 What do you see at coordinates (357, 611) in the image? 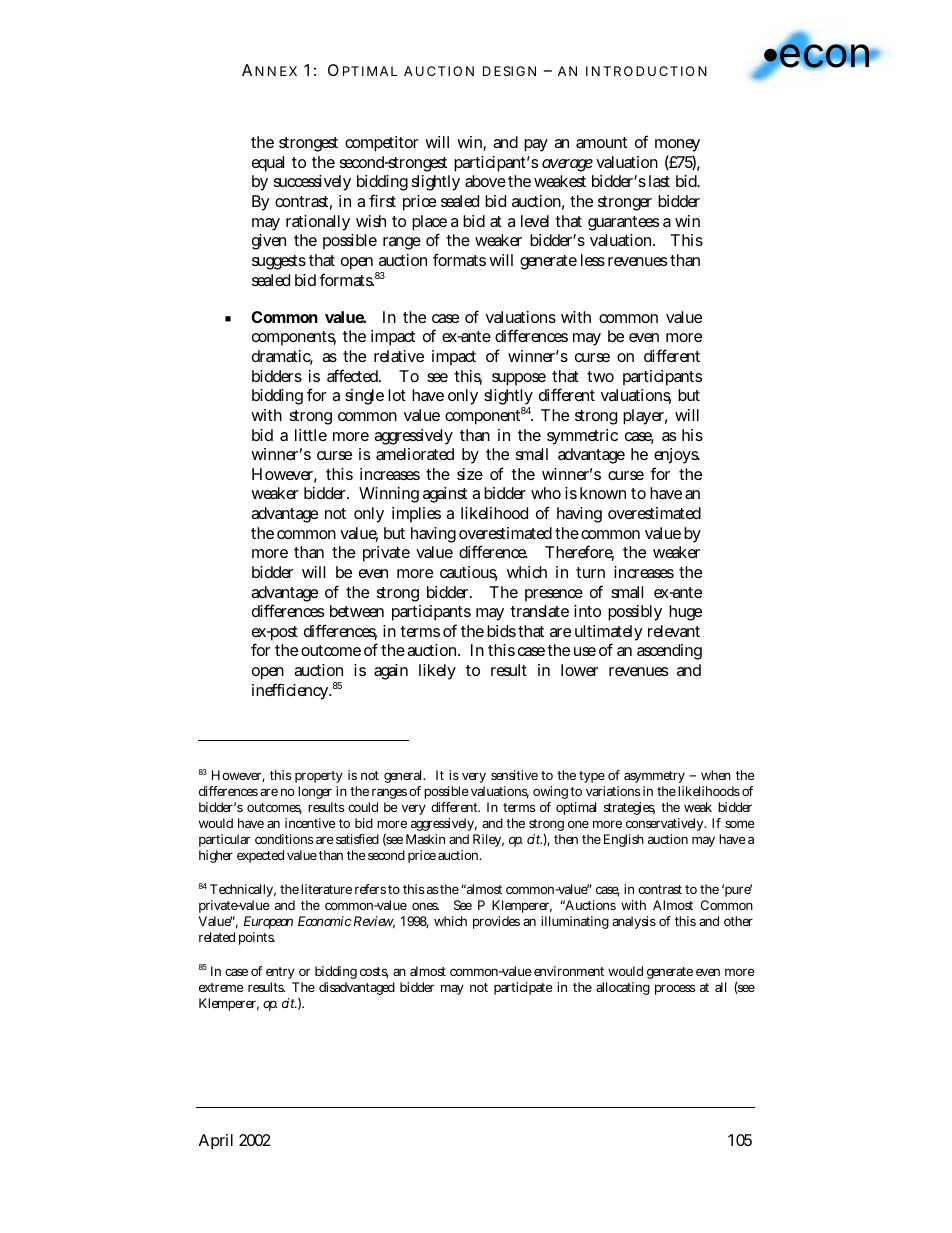
I see `between` at bounding box center [357, 611].
